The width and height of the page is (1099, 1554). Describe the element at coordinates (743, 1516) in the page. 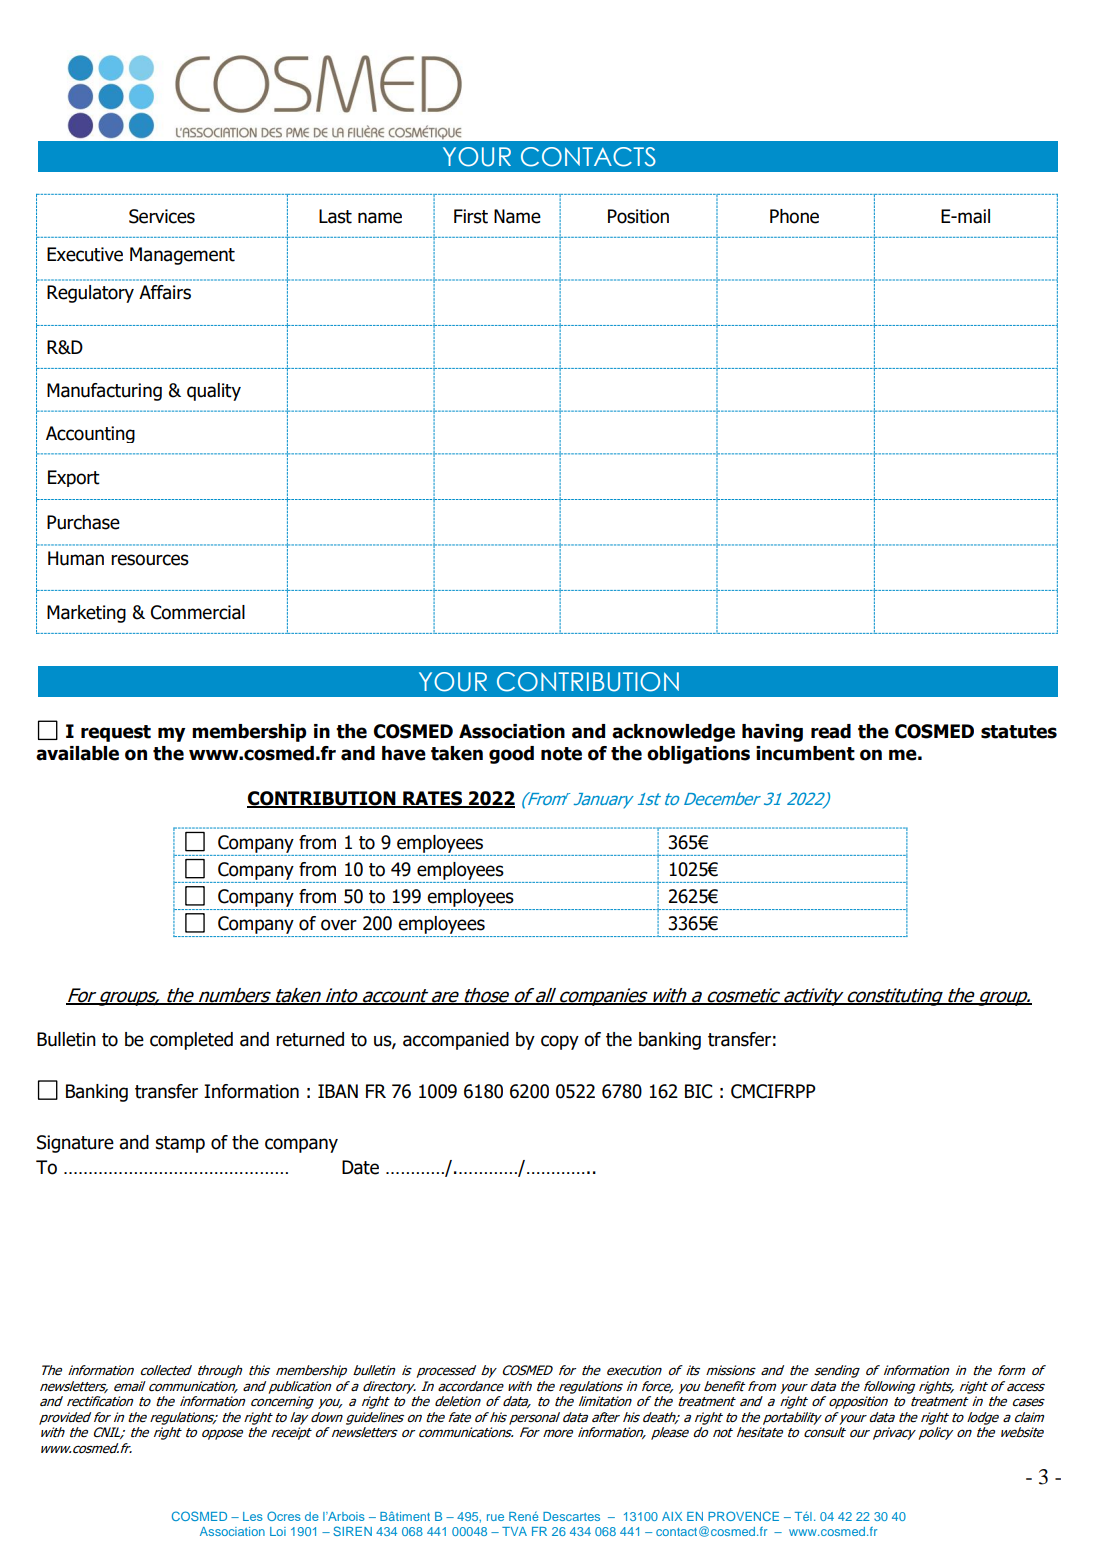

I see `PROVENCE` at that location.
